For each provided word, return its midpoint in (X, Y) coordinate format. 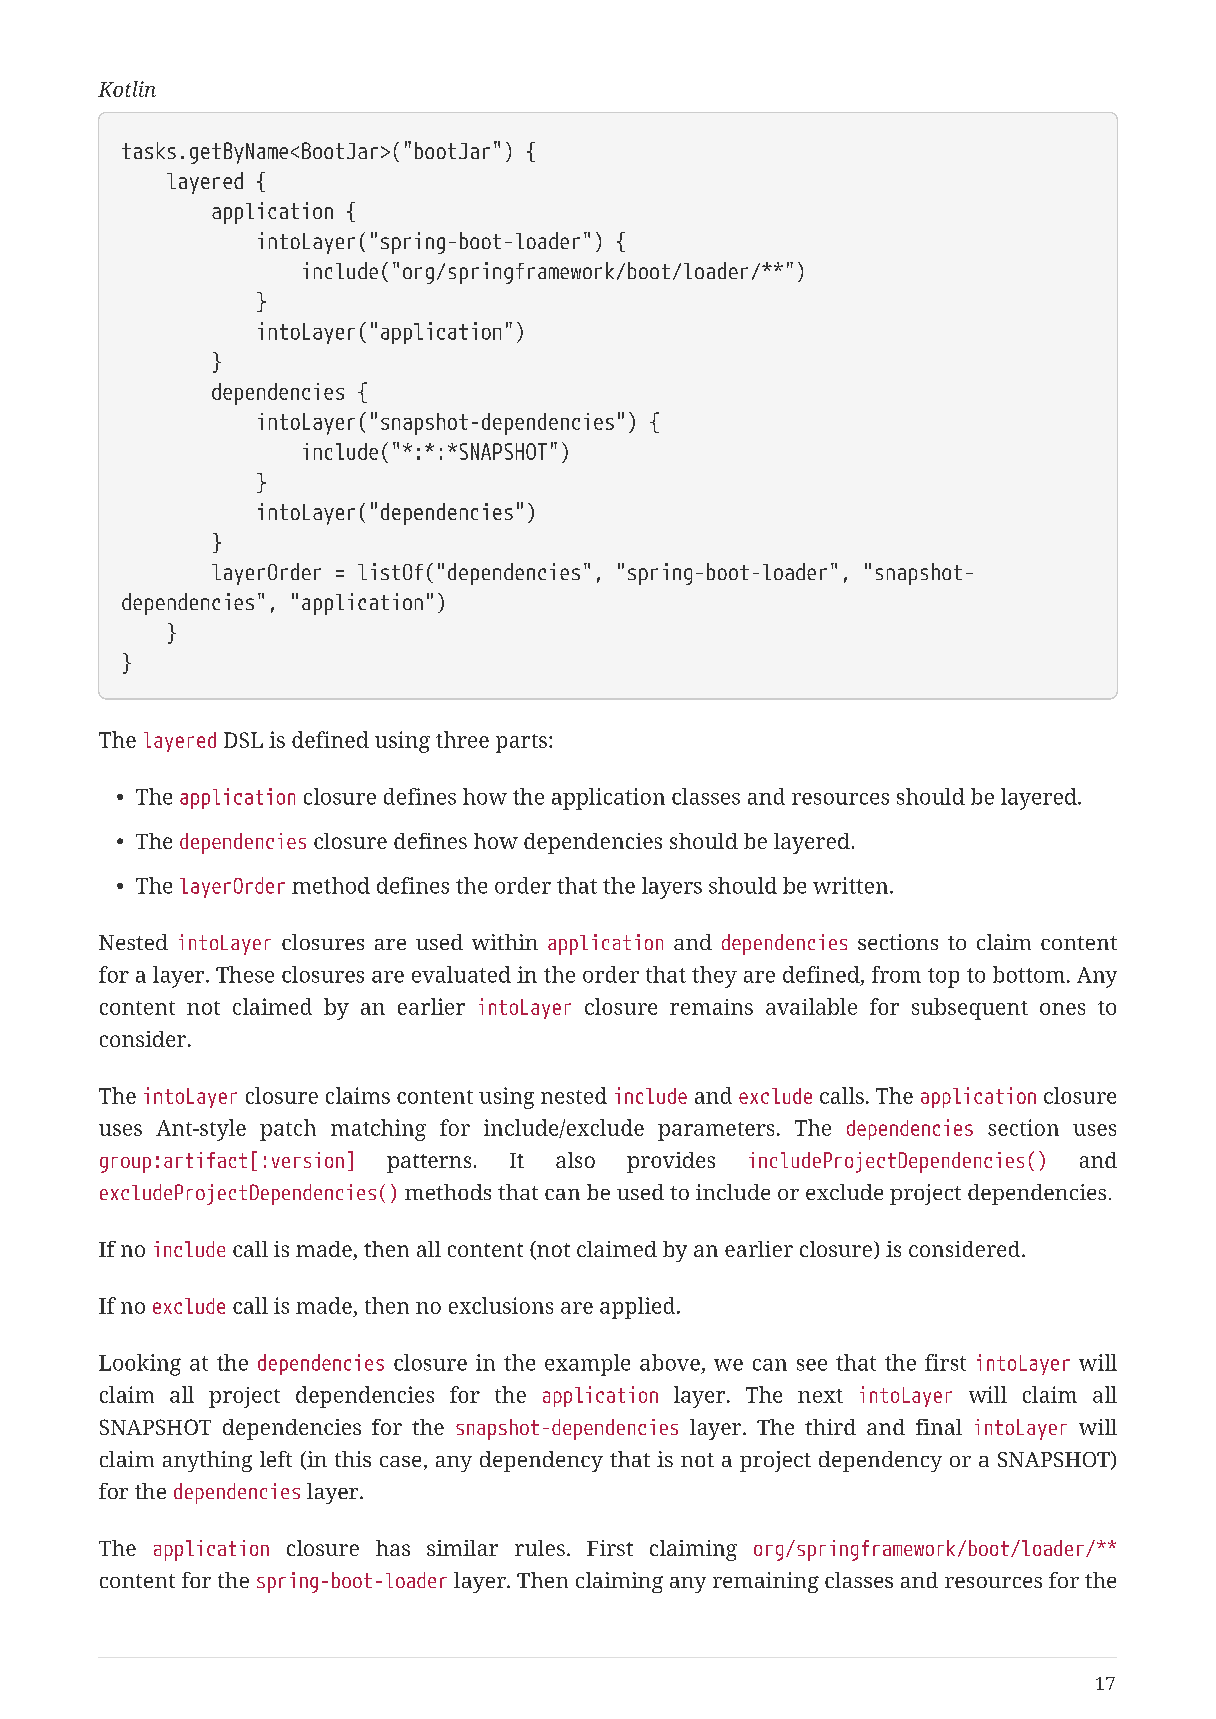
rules (540, 1548)
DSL (243, 740)
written (852, 885)
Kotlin (127, 89)
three (462, 739)
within (505, 942)
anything (207, 1461)
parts (521, 743)
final (939, 1427)
